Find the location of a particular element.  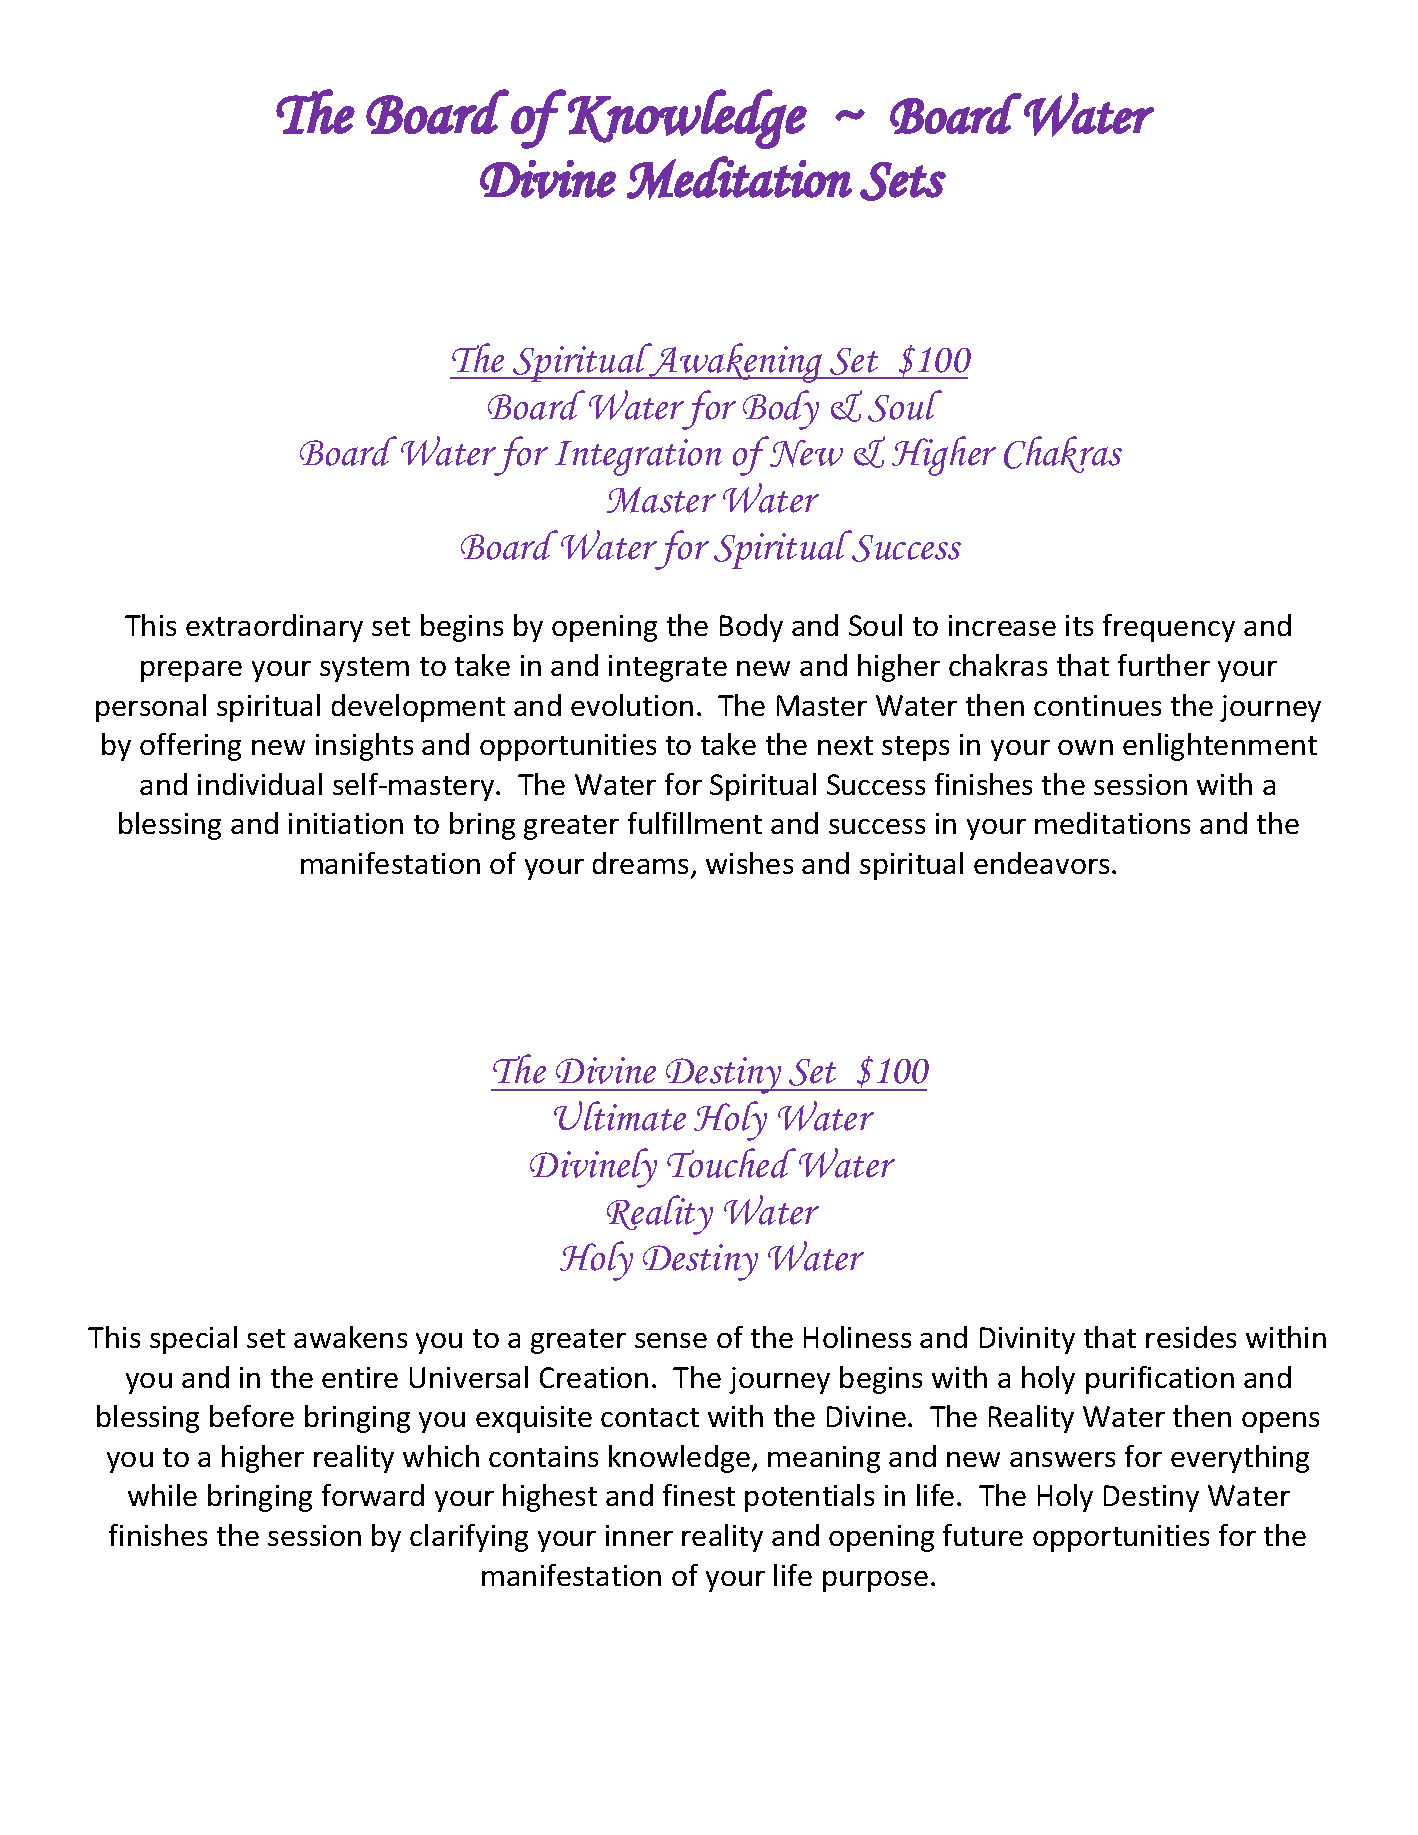

awakens is located at coordinates (350, 1337).
